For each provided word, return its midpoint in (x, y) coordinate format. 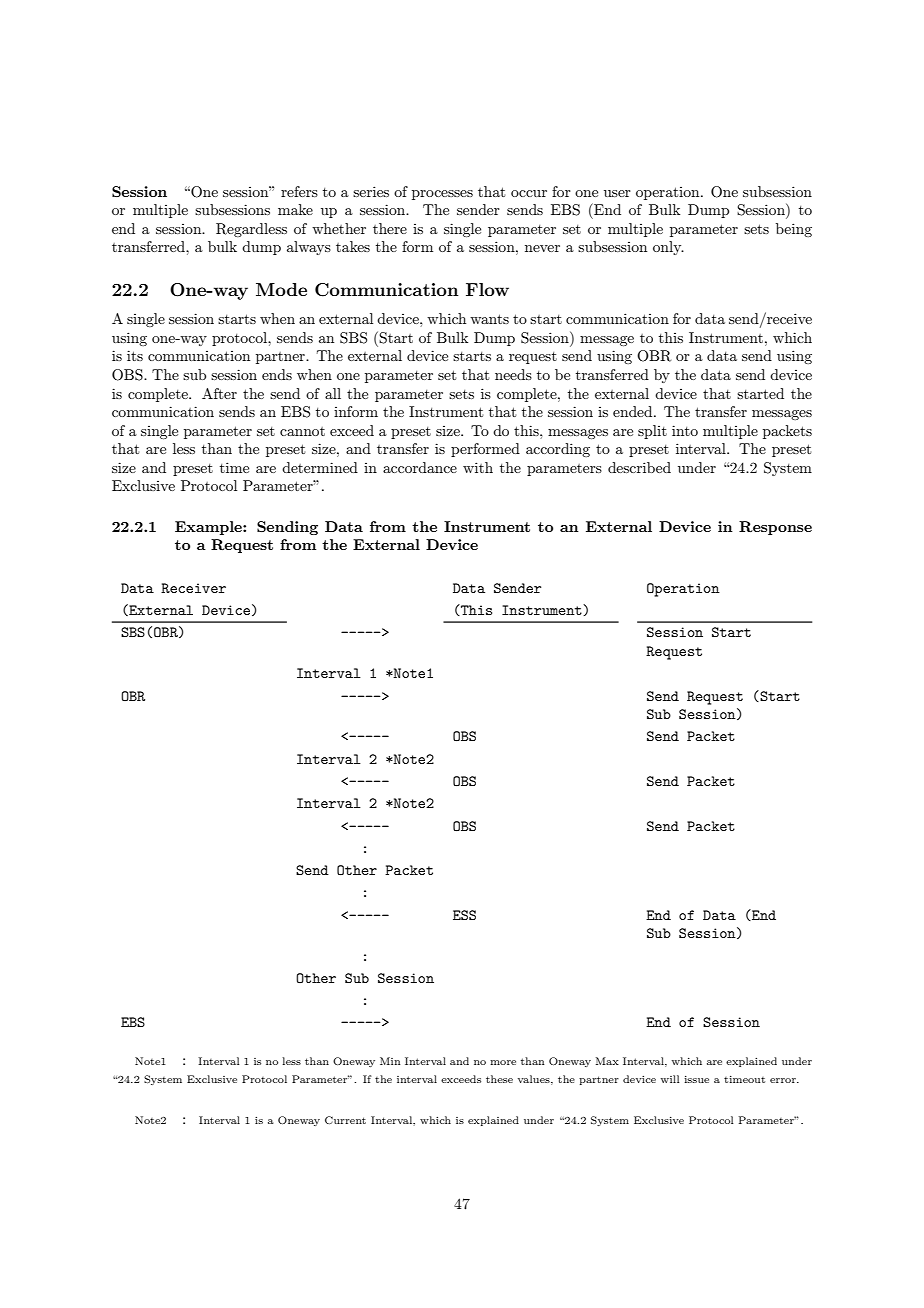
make (295, 209)
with (478, 467)
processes (442, 195)
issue (697, 1079)
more (503, 1062)
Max (607, 1061)
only (668, 248)
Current (345, 1120)
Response (775, 528)
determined (320, 467)
